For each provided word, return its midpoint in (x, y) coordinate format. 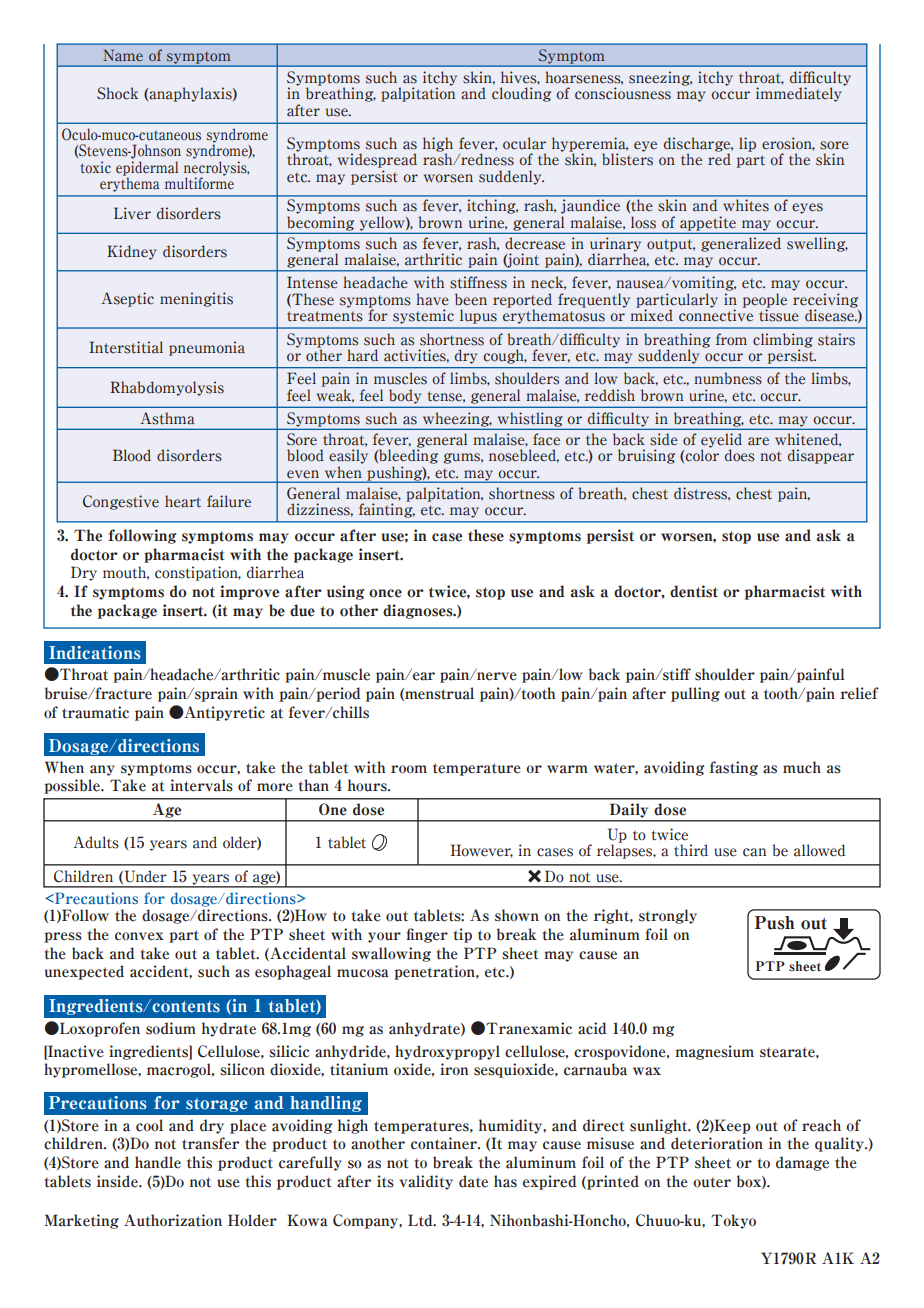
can (754, 852)
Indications (95, 653)
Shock (117, 93)
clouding (521, 94)
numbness (728, 378)
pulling (695, 694)
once (385, 593)
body (405, 396)
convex (139, 936)
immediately (799, 94)
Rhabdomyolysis (167, 388)
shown (517, 915)
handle (158, 1162)
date (473, 1181)
